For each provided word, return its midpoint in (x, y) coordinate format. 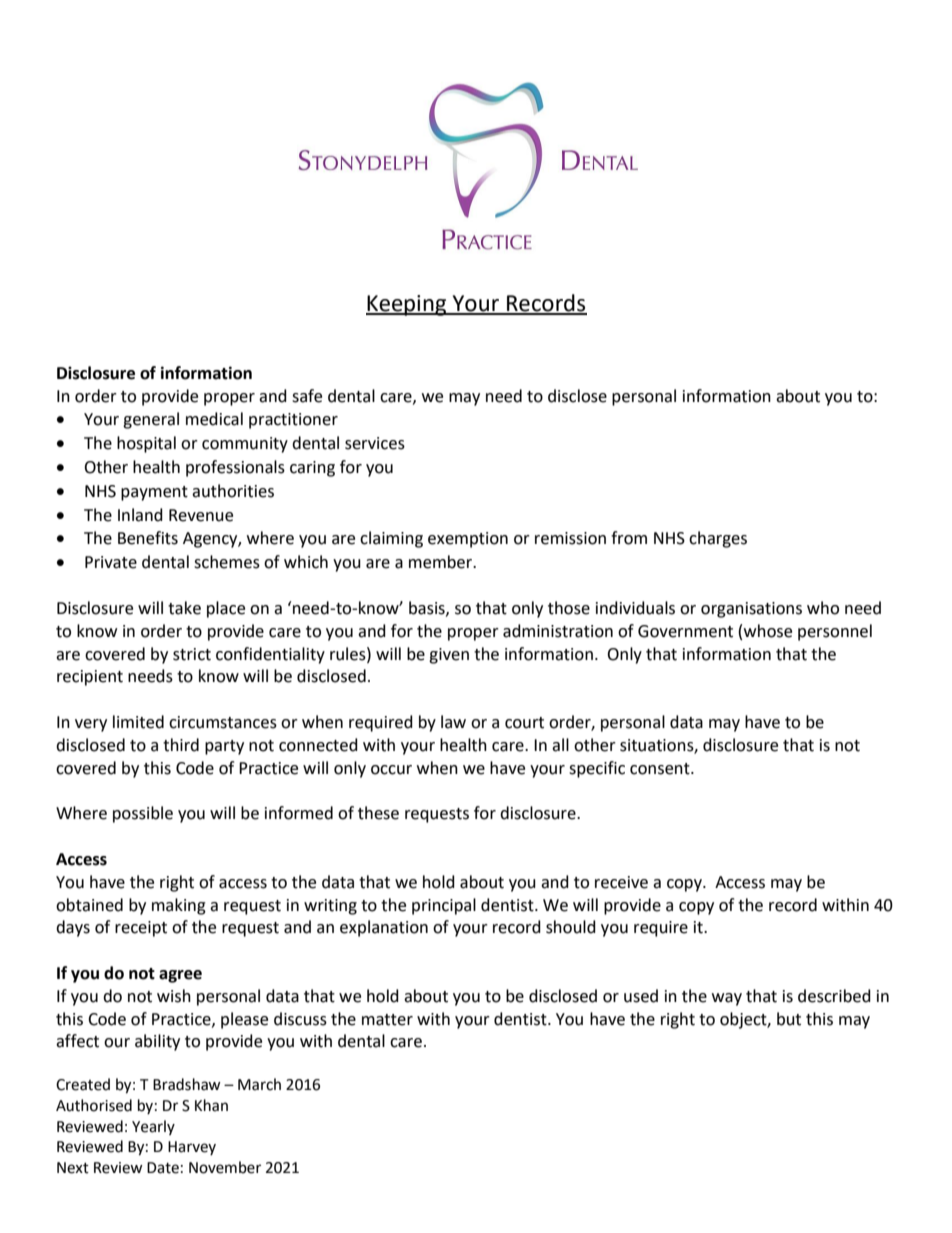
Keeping (407, 305)
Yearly (153, 1127)
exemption (468, 540)
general (151, 420)
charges (718, 539)
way (727, 999)
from (629, 538)
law (453, 722)
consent (661, 769)
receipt (141, 929)
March (259, 1084)
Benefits (148, 538)
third (181, 745)
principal (444, 906)
